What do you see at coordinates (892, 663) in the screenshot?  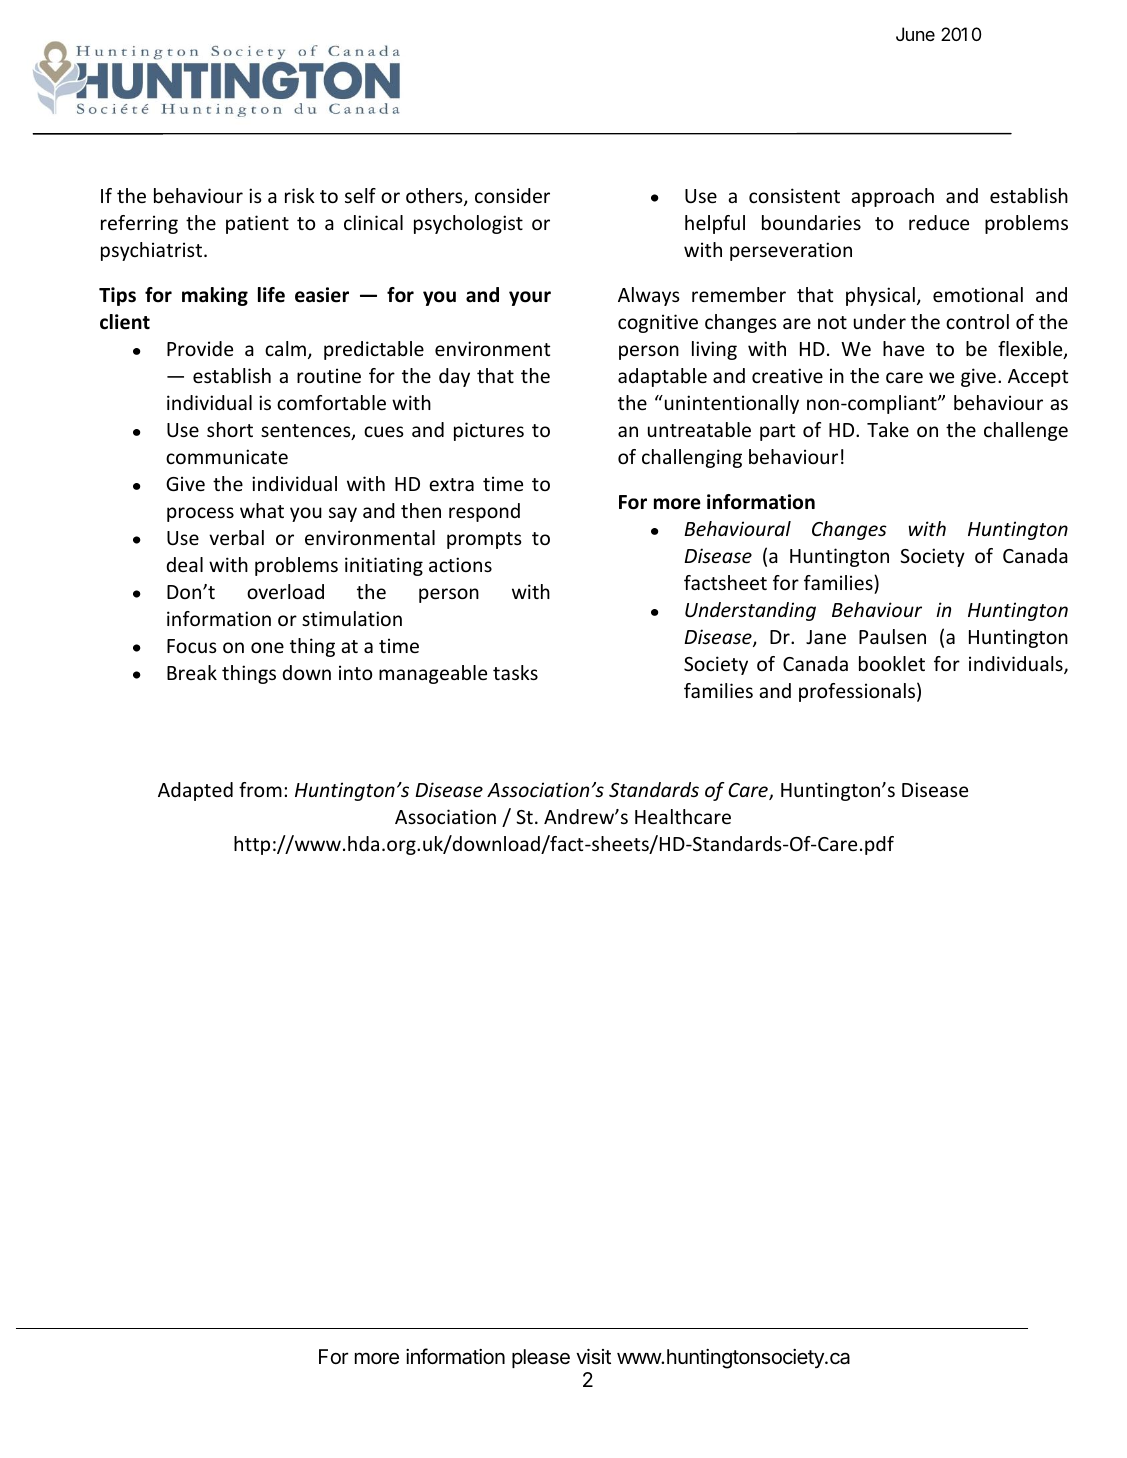 I see `booklet` at bounding box center [892, 663].
